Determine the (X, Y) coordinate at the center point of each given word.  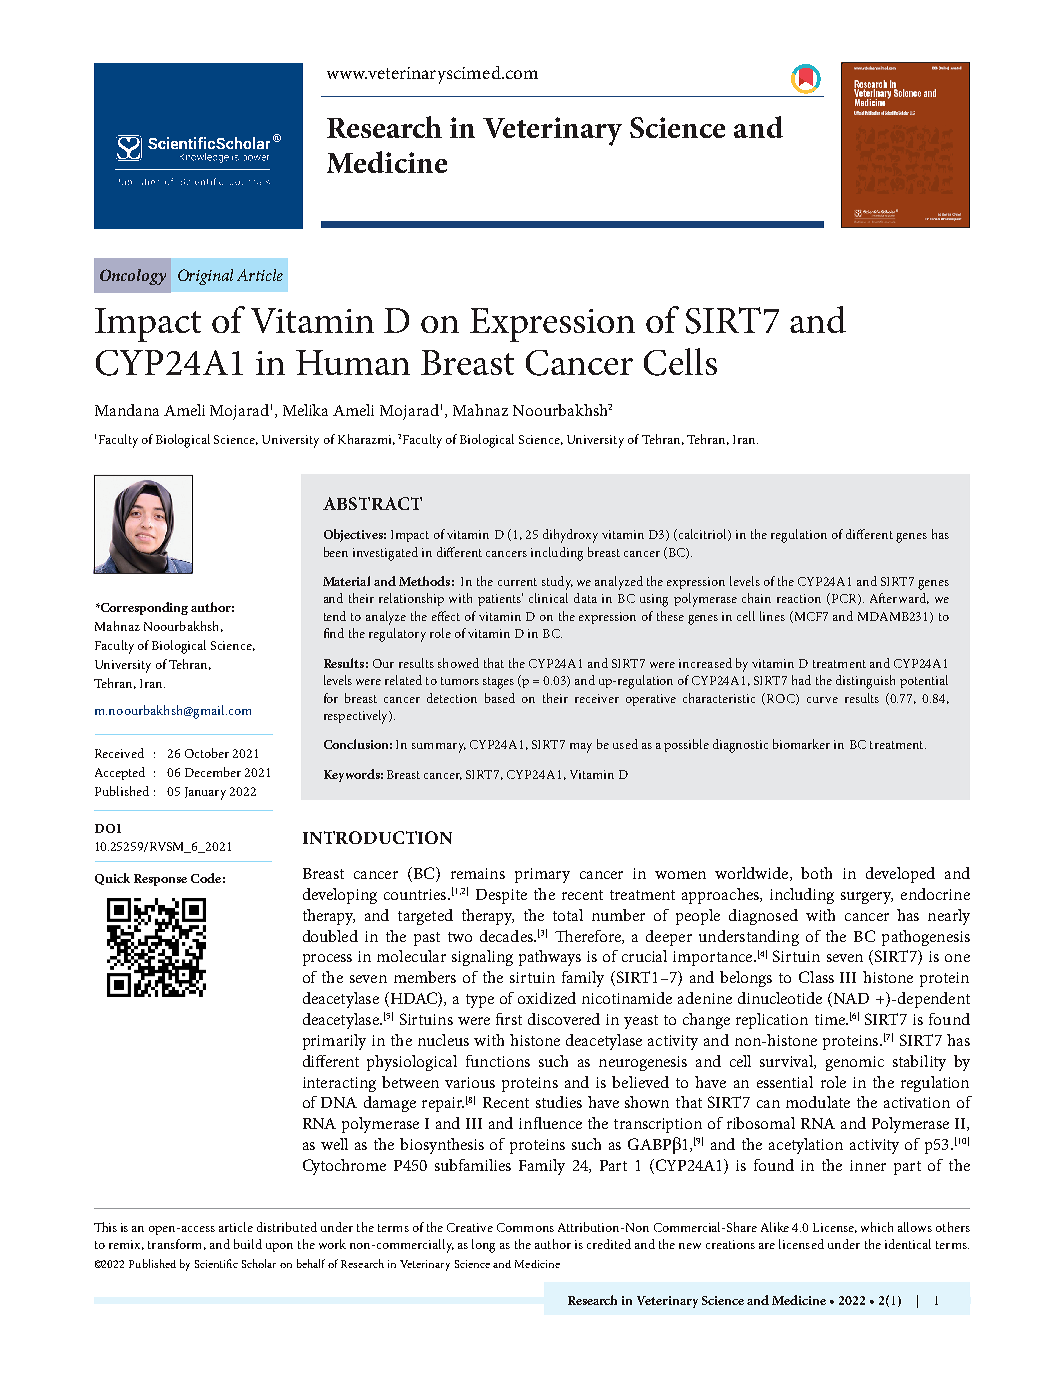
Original (205, 277)
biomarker (801, 744)
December (213, 772)
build (248, 1244)
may (581, 748)
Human (353, 362)
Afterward (899, 598)
